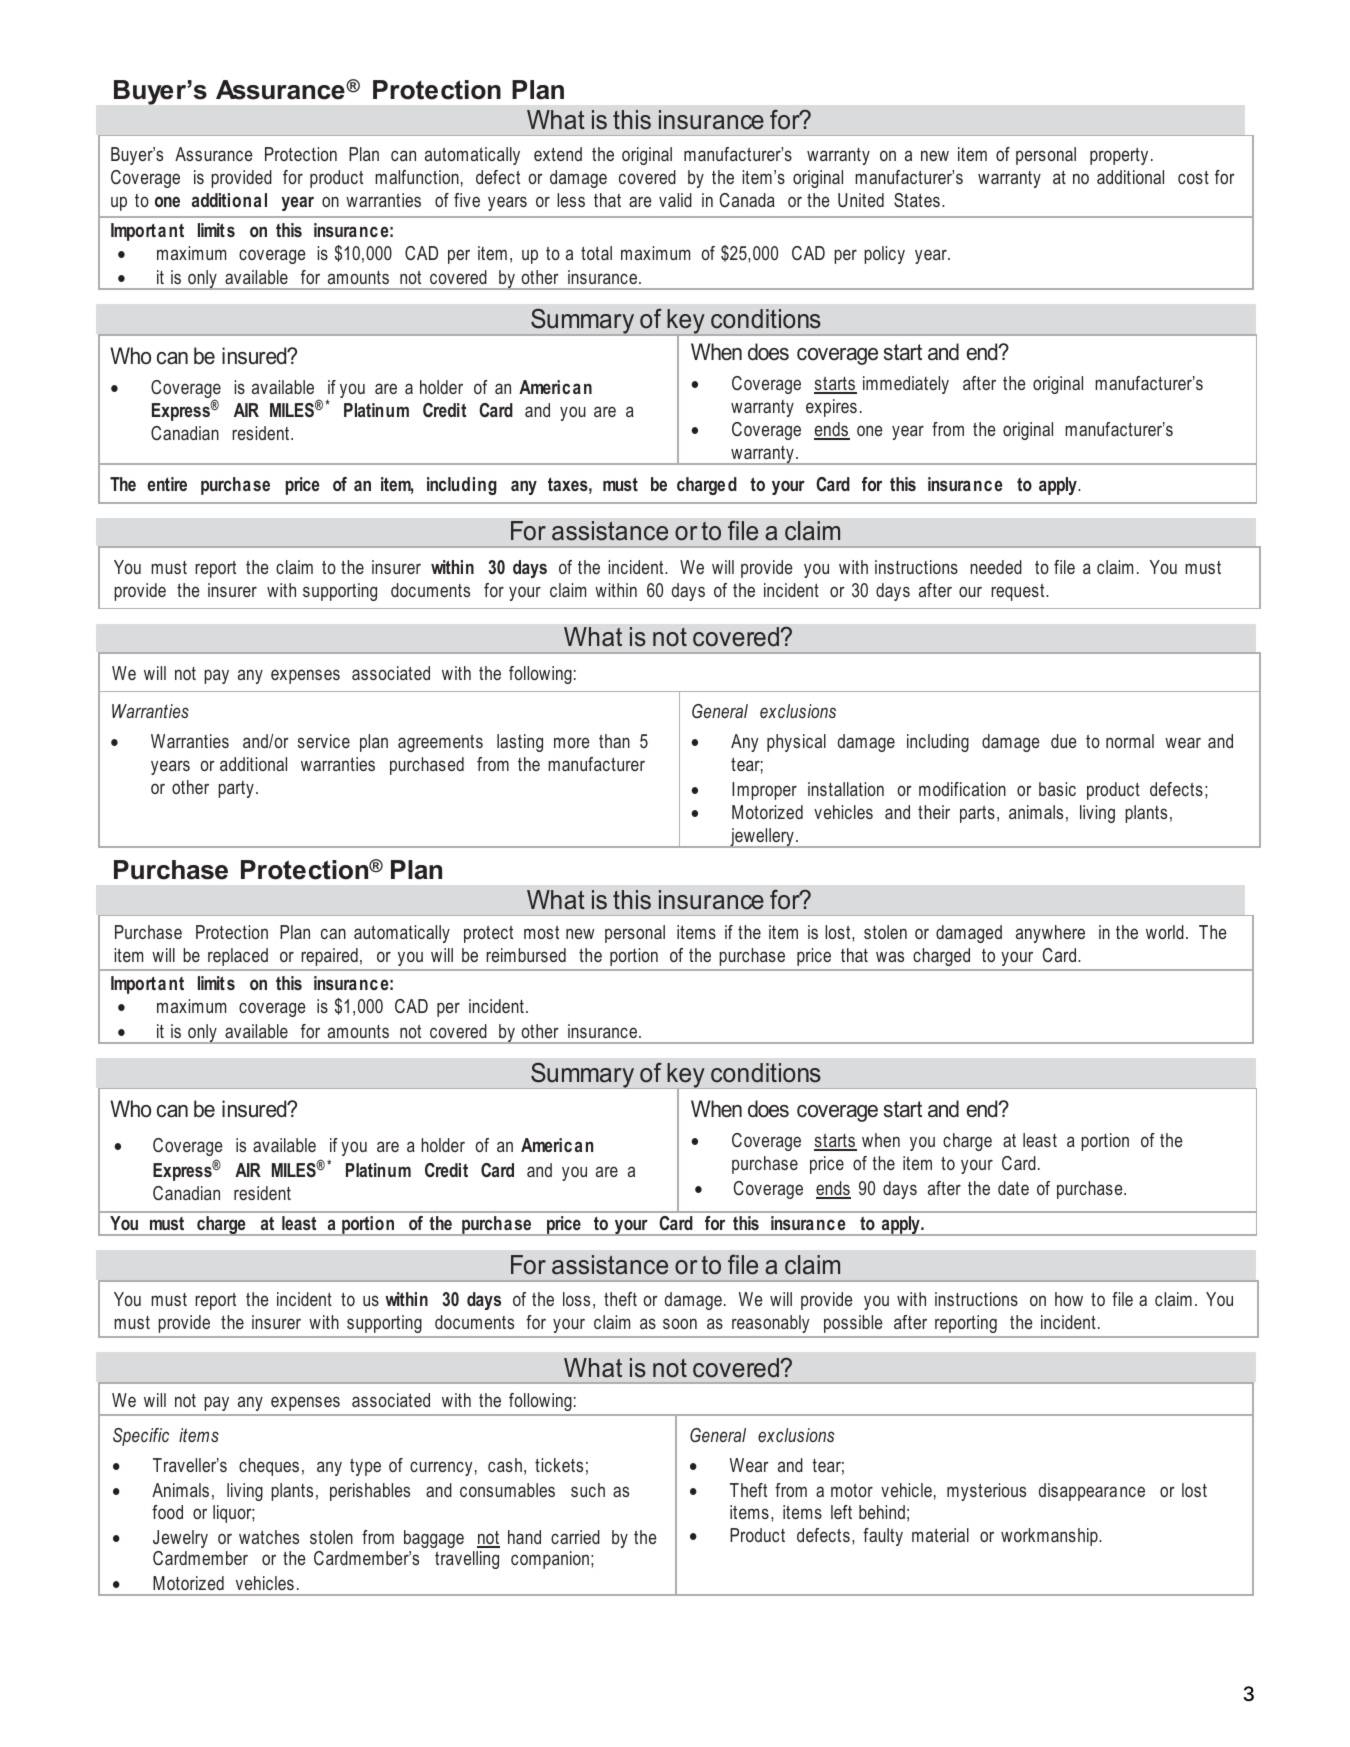 The height and width of the image is (1747, 1350). What do you see at coordinates (588, 1490) in the image?
I see `such` at bounding box center [588, 1490].
